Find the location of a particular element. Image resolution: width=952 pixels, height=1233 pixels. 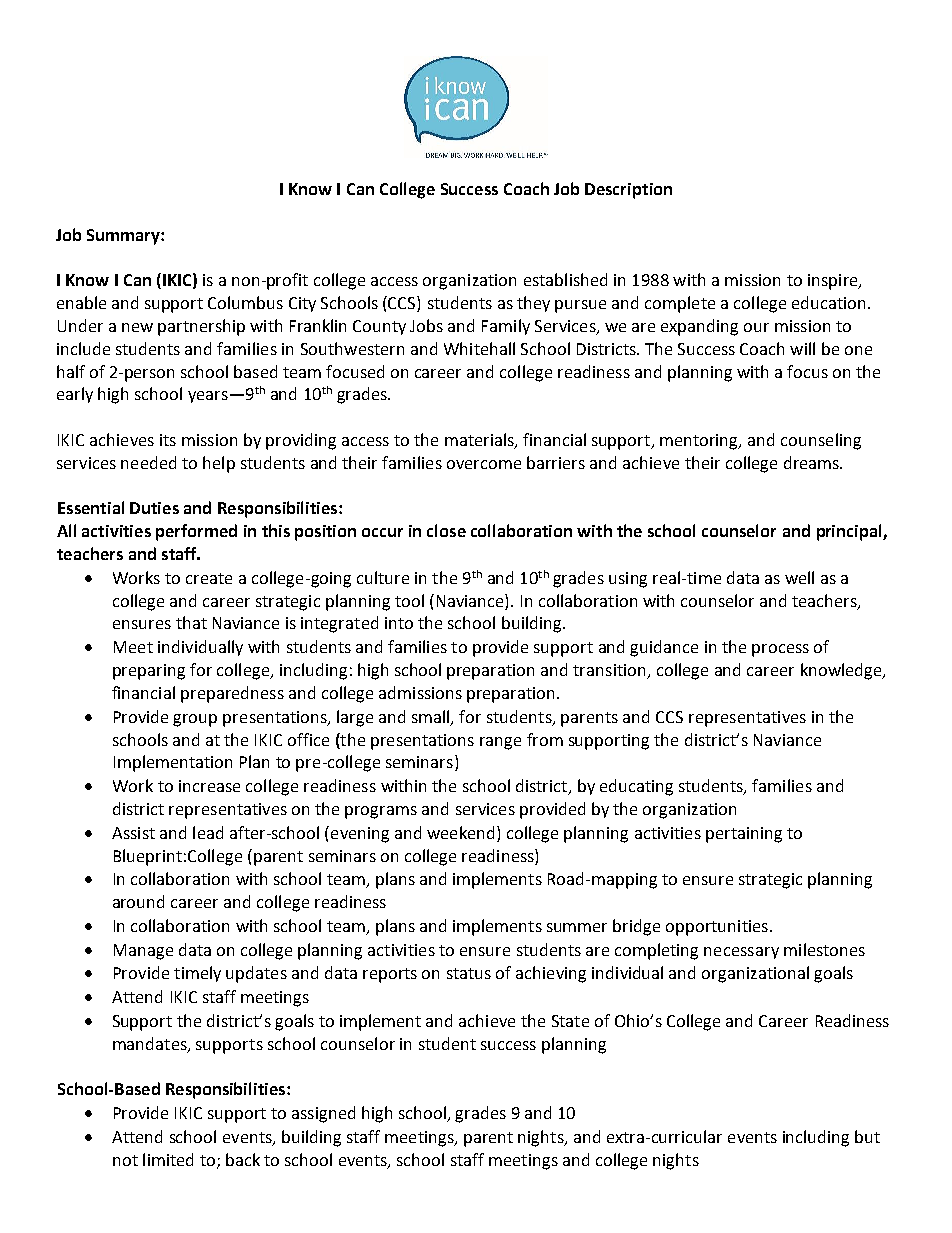

established is located at coordinates (565, 279).
